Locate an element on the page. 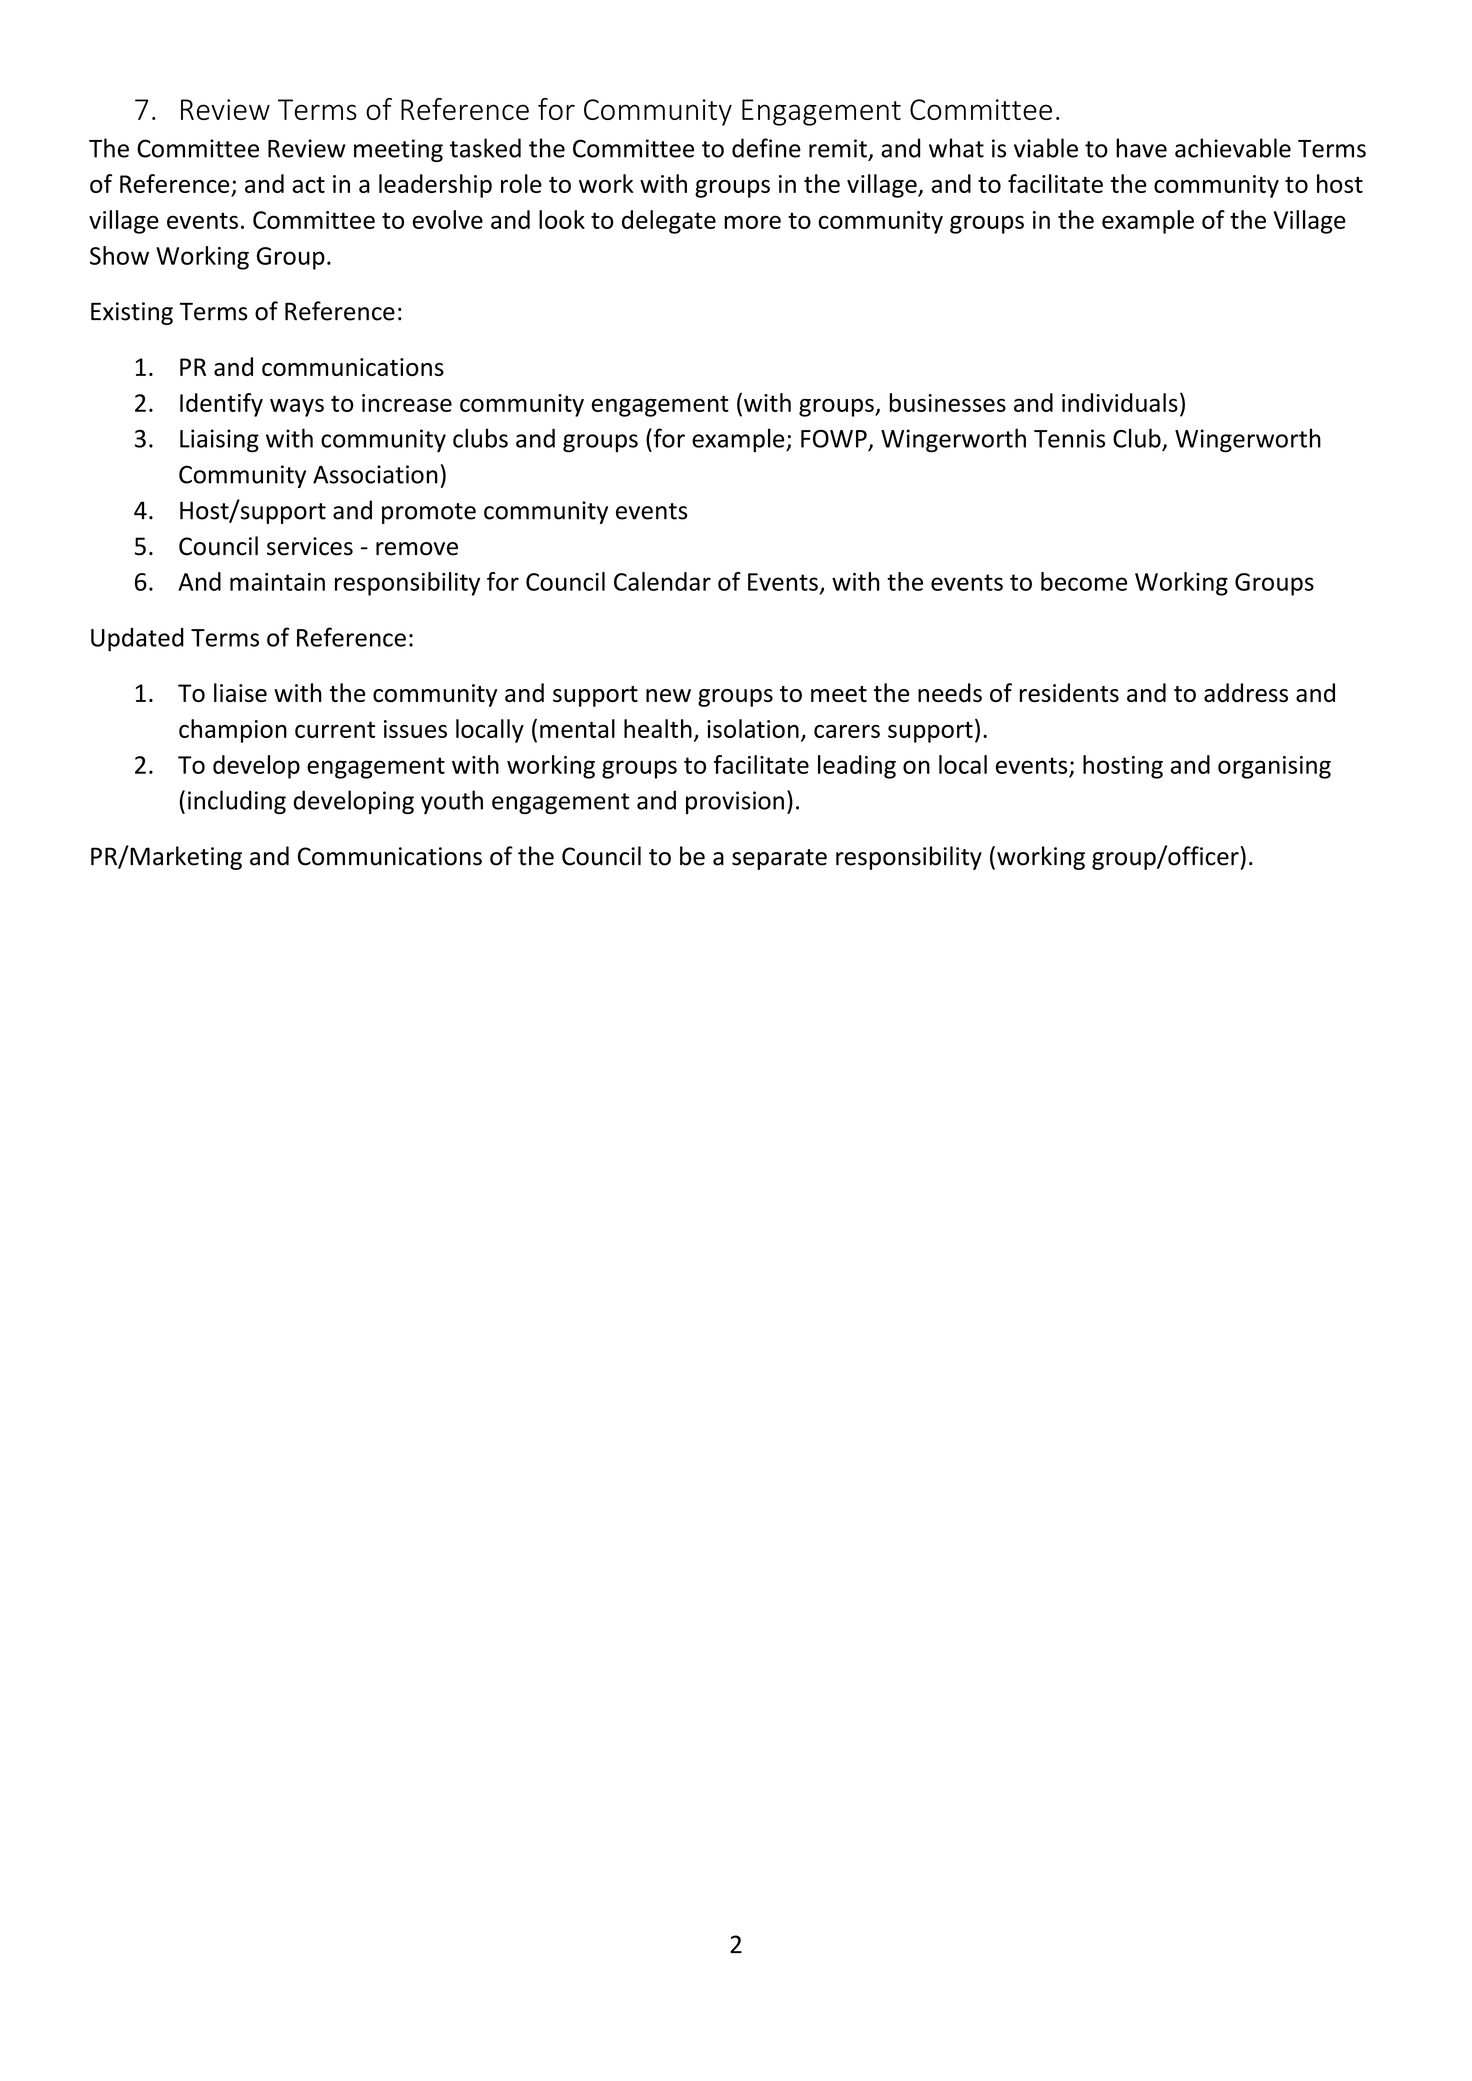 This page has height=2081, width=1472. act is located at coordinates (308, 185).
